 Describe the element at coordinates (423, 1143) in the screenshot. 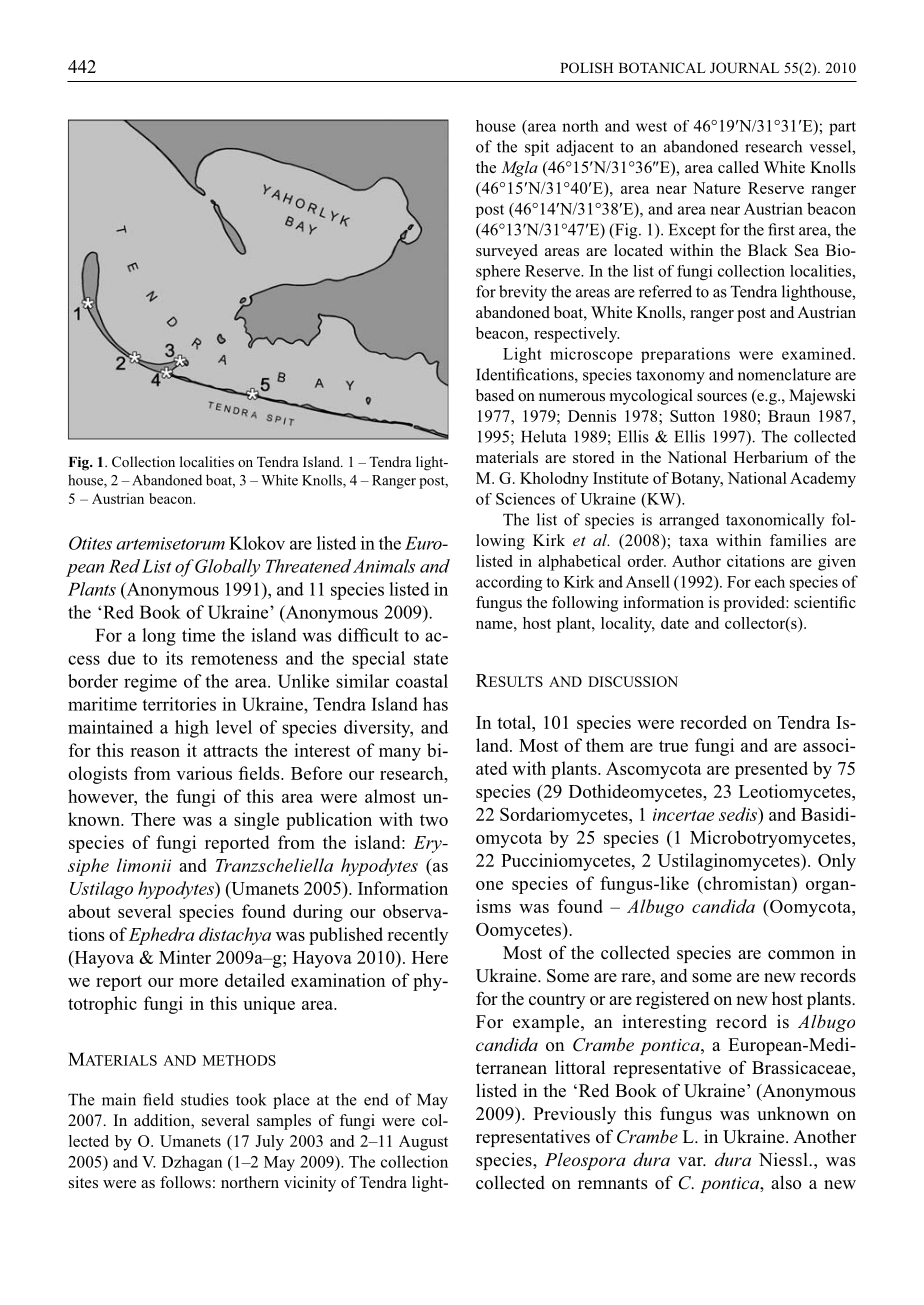

I see `August` at that location.
